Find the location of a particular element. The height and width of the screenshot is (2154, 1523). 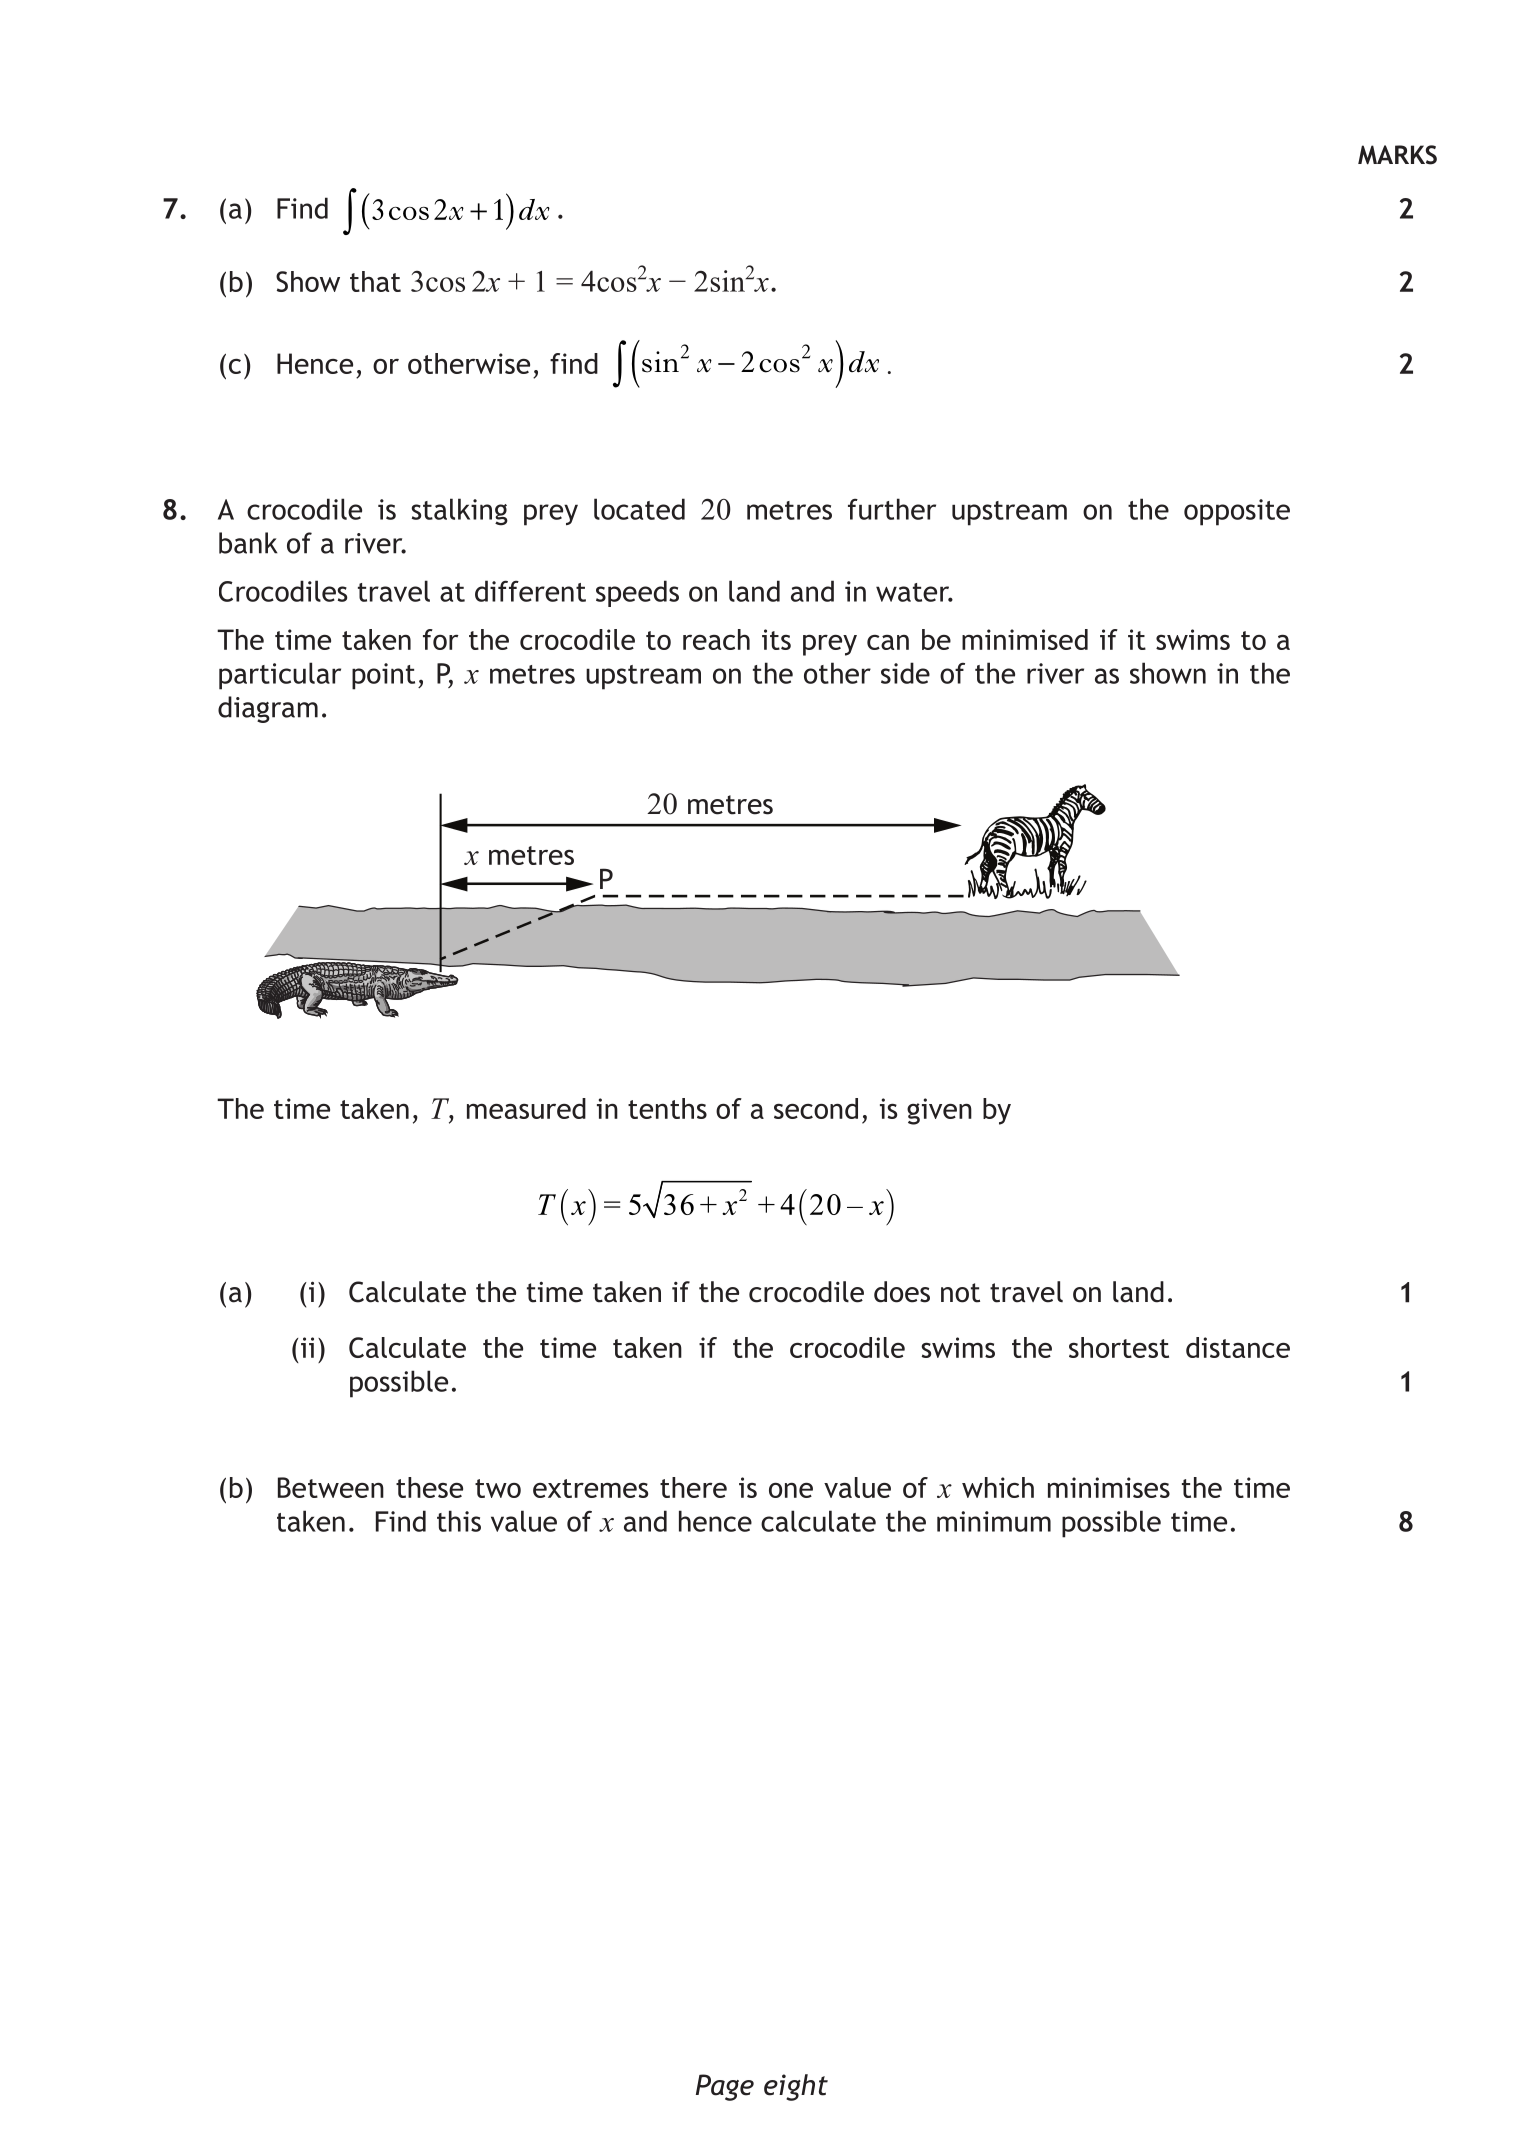

distance is located at coordinates (1238, 1347).
